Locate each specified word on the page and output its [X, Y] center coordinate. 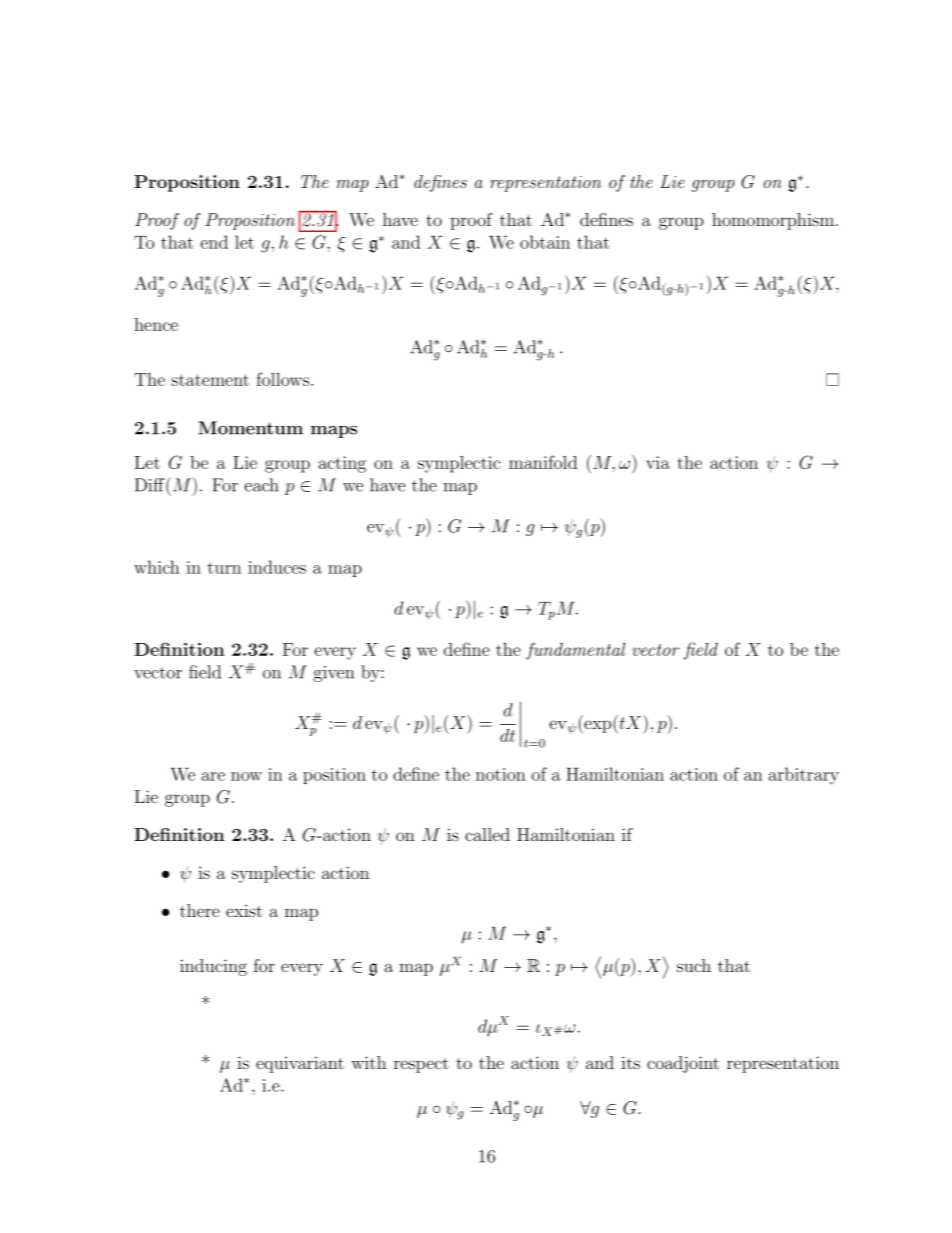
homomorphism [773, 221]
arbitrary [804, 776]
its [630, 1062]
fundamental [576, 651]
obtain [545, 242]
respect [421, 1065]
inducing [213, 967]
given [333, 674]
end [214, 242]
